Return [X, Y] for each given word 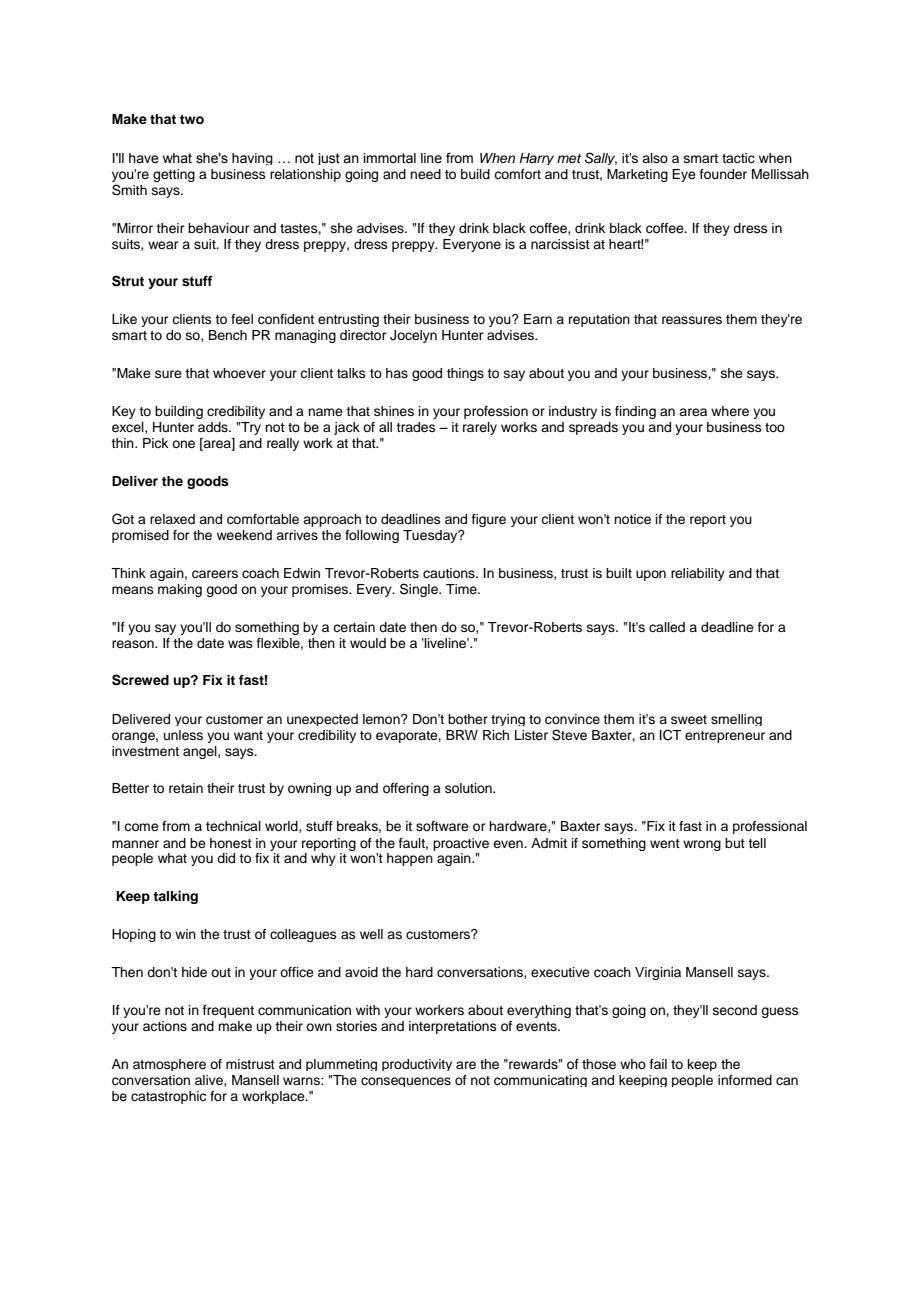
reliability [698, 574]
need [425, 174]
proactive [461, 844]
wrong [702, 845]
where [730, 411]
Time [462, 589]
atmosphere [169, 1065]
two [192, 119]
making [180, 590]
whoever [239, 373]
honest [231, 843]
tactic [738, 158]
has [397, 373]
